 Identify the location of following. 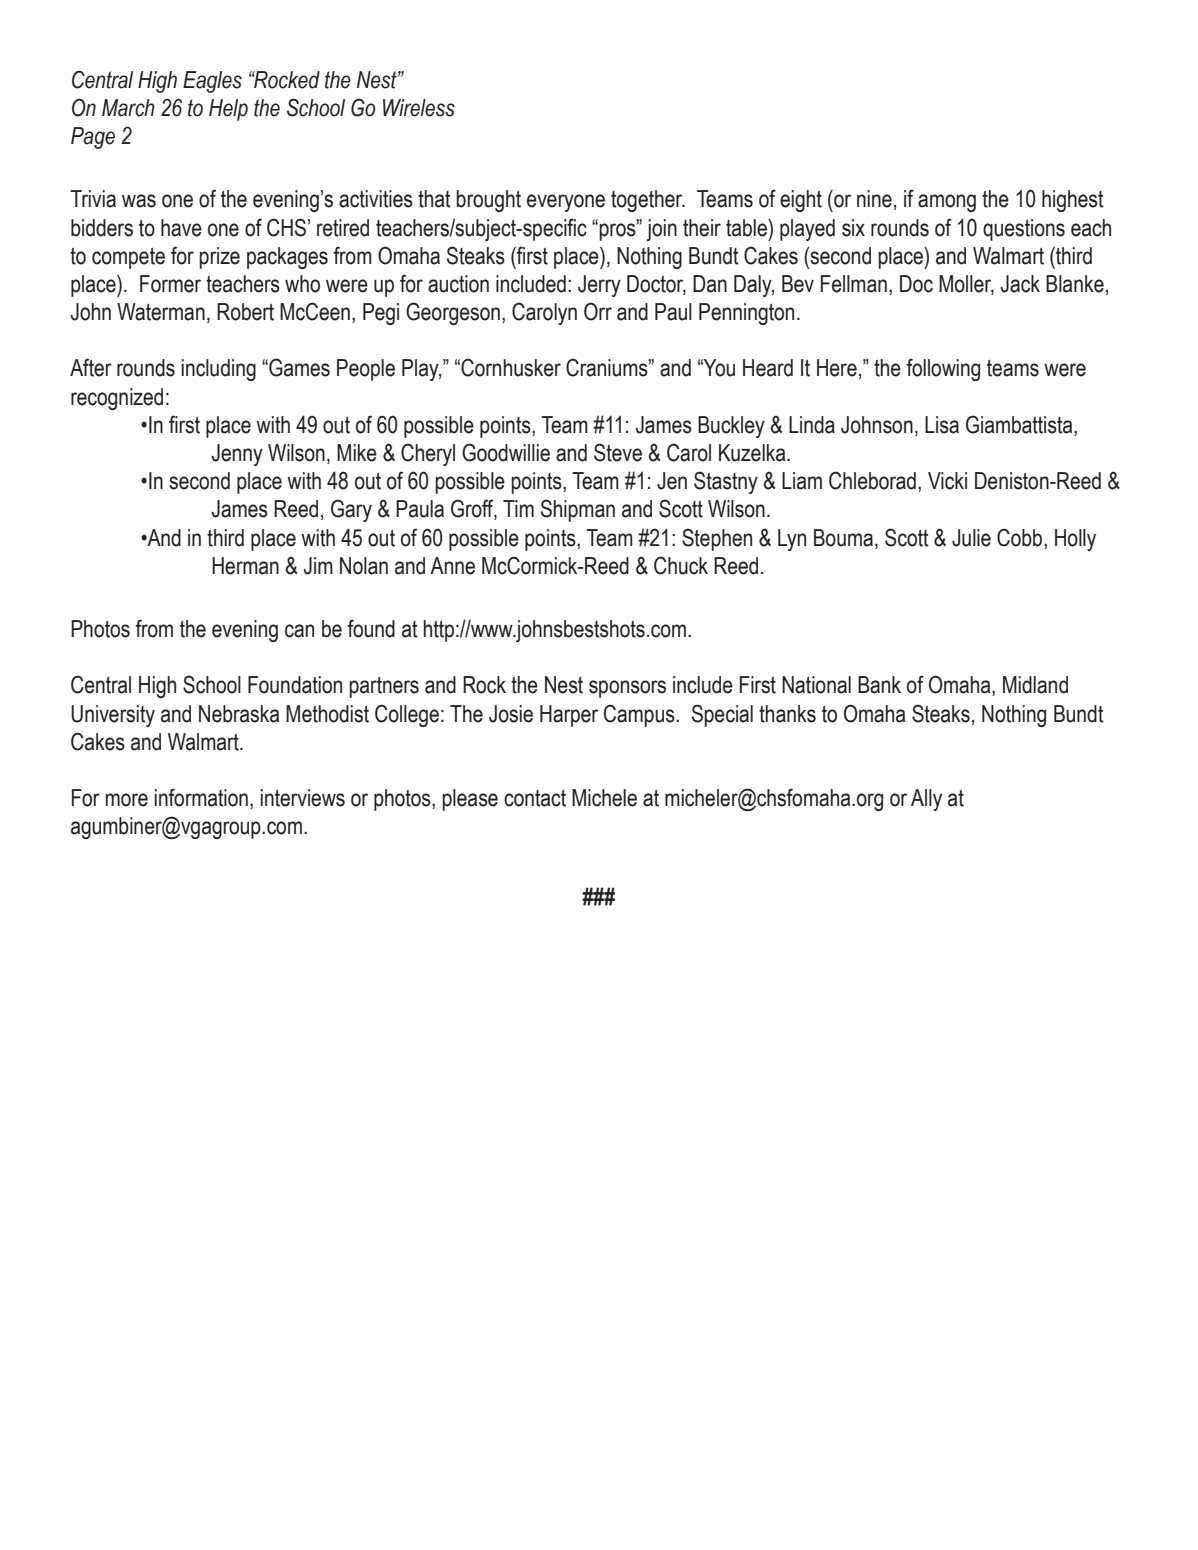
(943, 370).
